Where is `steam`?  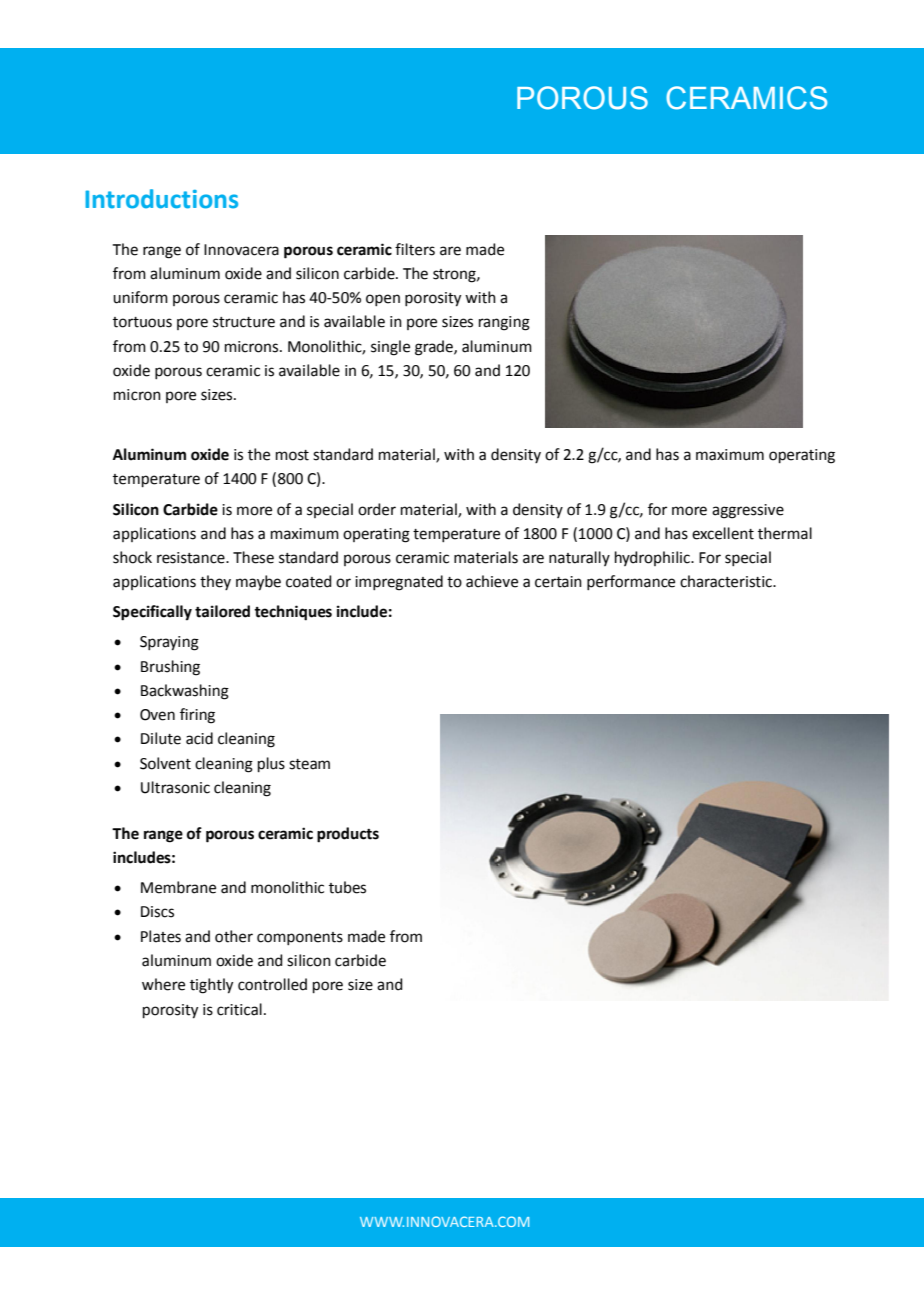
steam is located at coordinates (309, 764).
